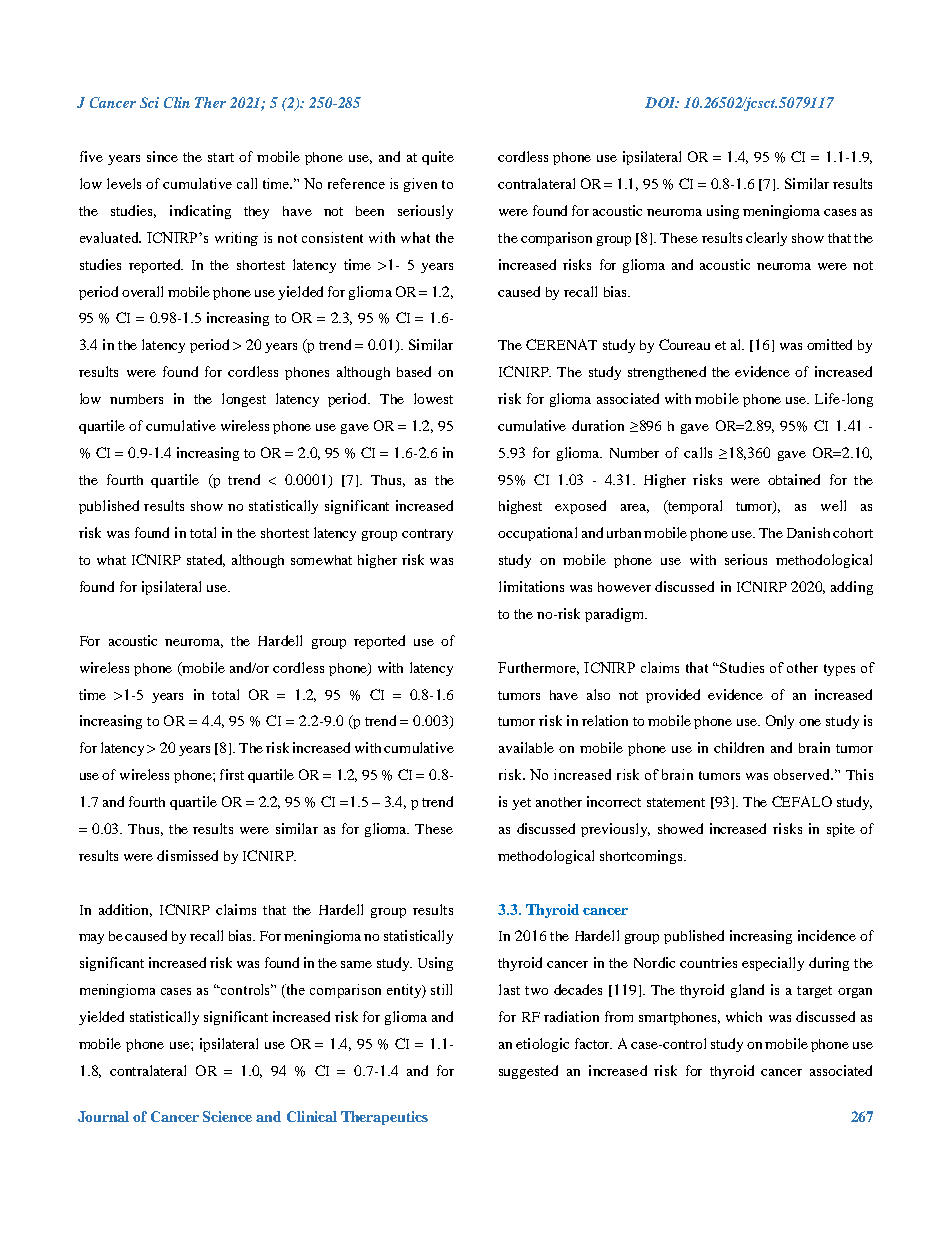  I want to click on stated, so click(206, 560).
